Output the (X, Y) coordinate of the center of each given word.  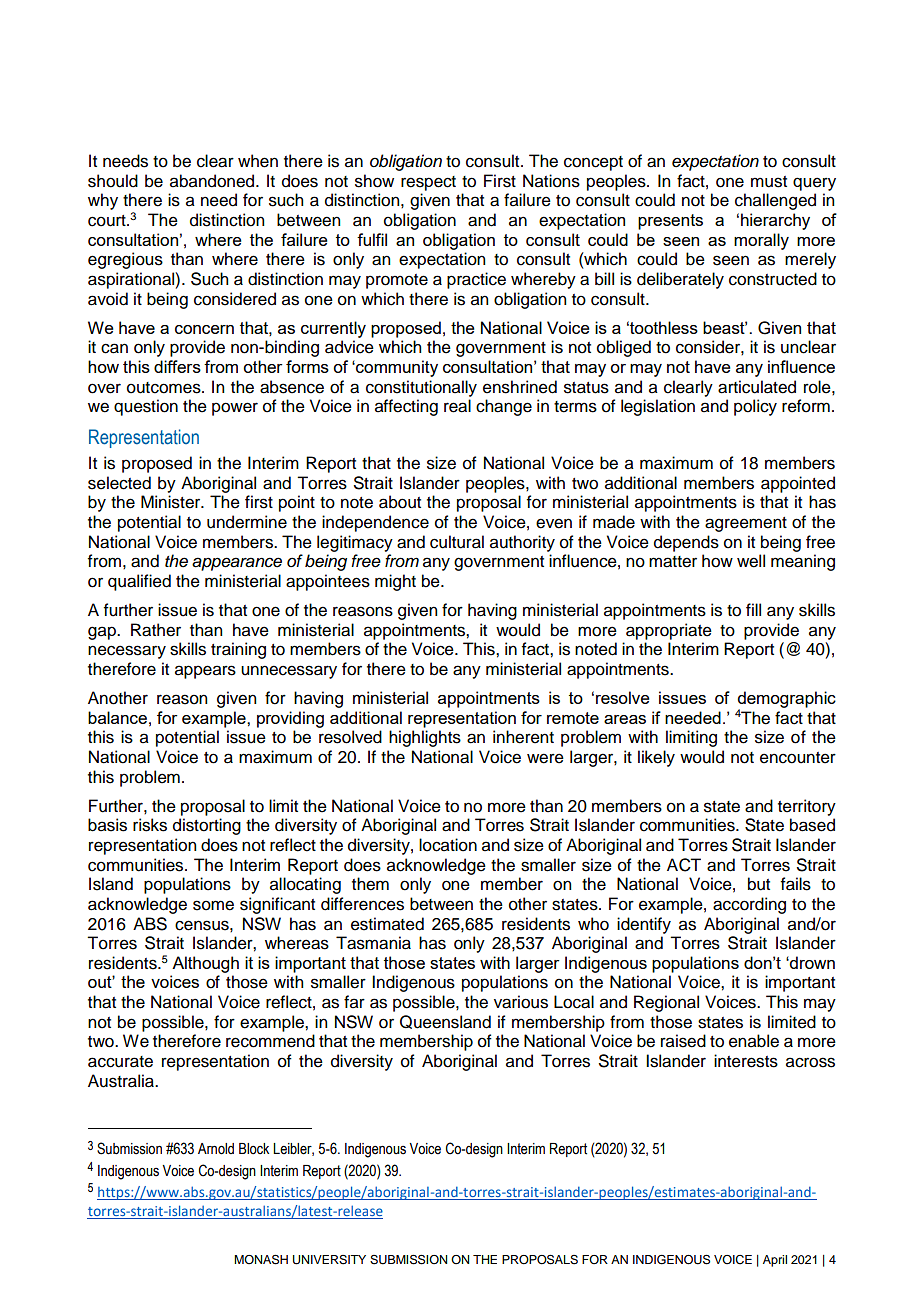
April (775, 1261)
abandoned (213, 181)
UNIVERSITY (329, 1260)
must (769, 182)
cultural (457, 542)
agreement (746, 524)
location (448, 845)
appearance (237, 564)
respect (428, 183)
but (759, 884)
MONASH (261, 1259)
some (213, 905)
